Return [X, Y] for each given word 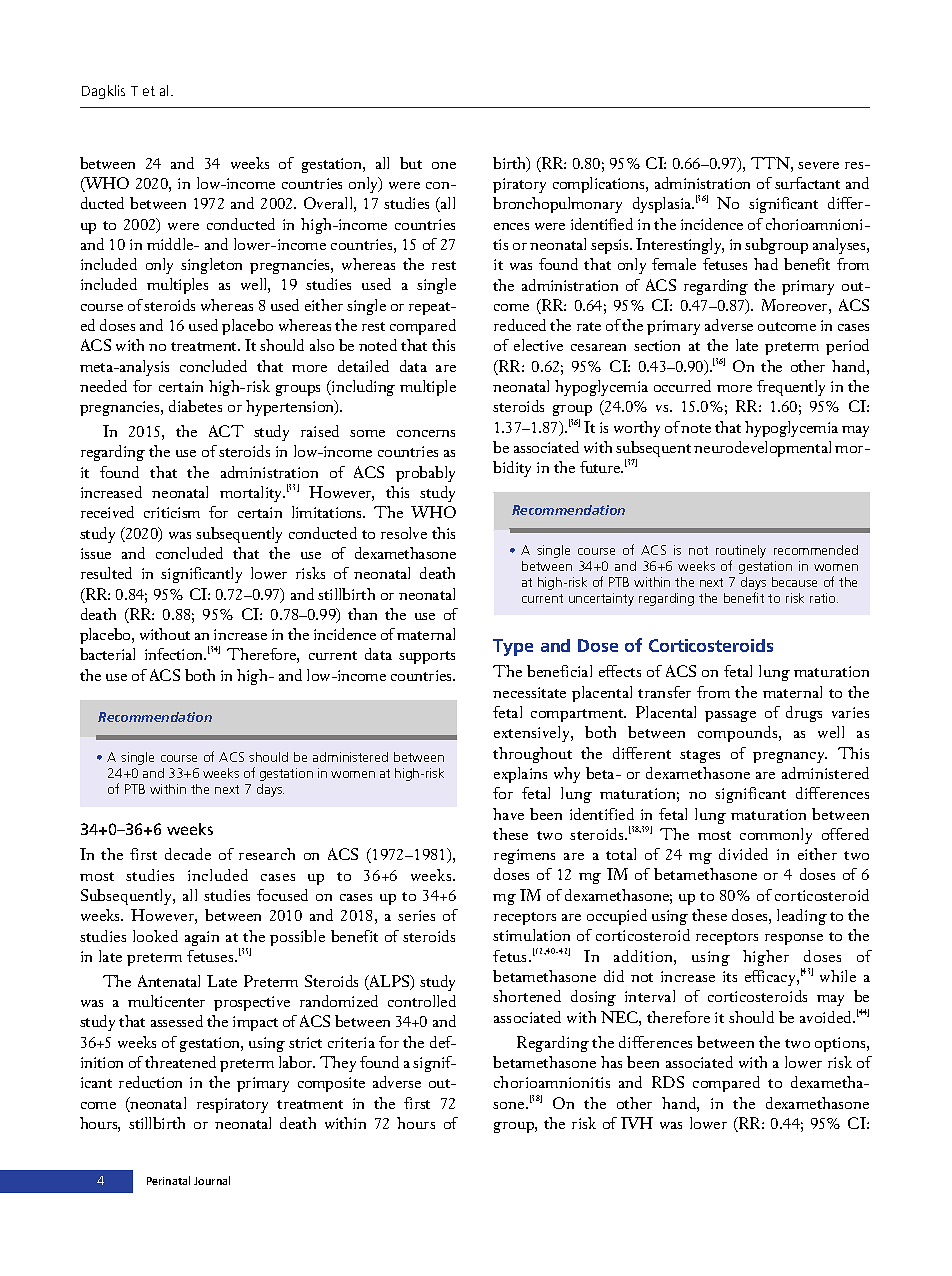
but [411, 163]
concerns [426, 433]
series [416, 915]
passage [730, 716]
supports [427, 657]
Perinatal [168, 1180]
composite [331, 1084]
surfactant [807, 183]
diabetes [195, 406]
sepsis [611, 246]
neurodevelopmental [762, 449]
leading [802, 917]
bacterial [107, 654]
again [202, 938]
